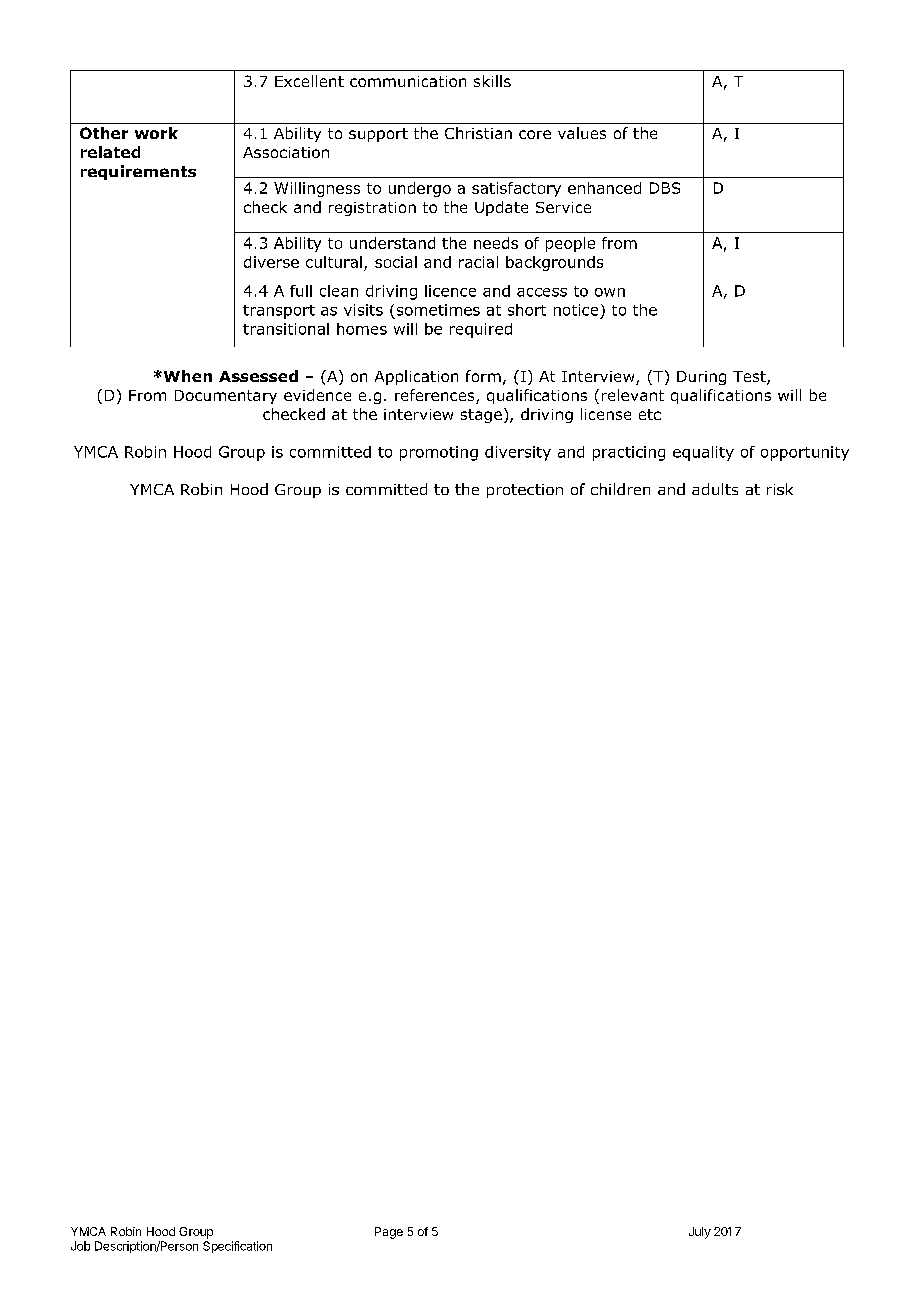  Describe the element at coordinates (525, 491) in the screenshot. I see `protection` at that location.
